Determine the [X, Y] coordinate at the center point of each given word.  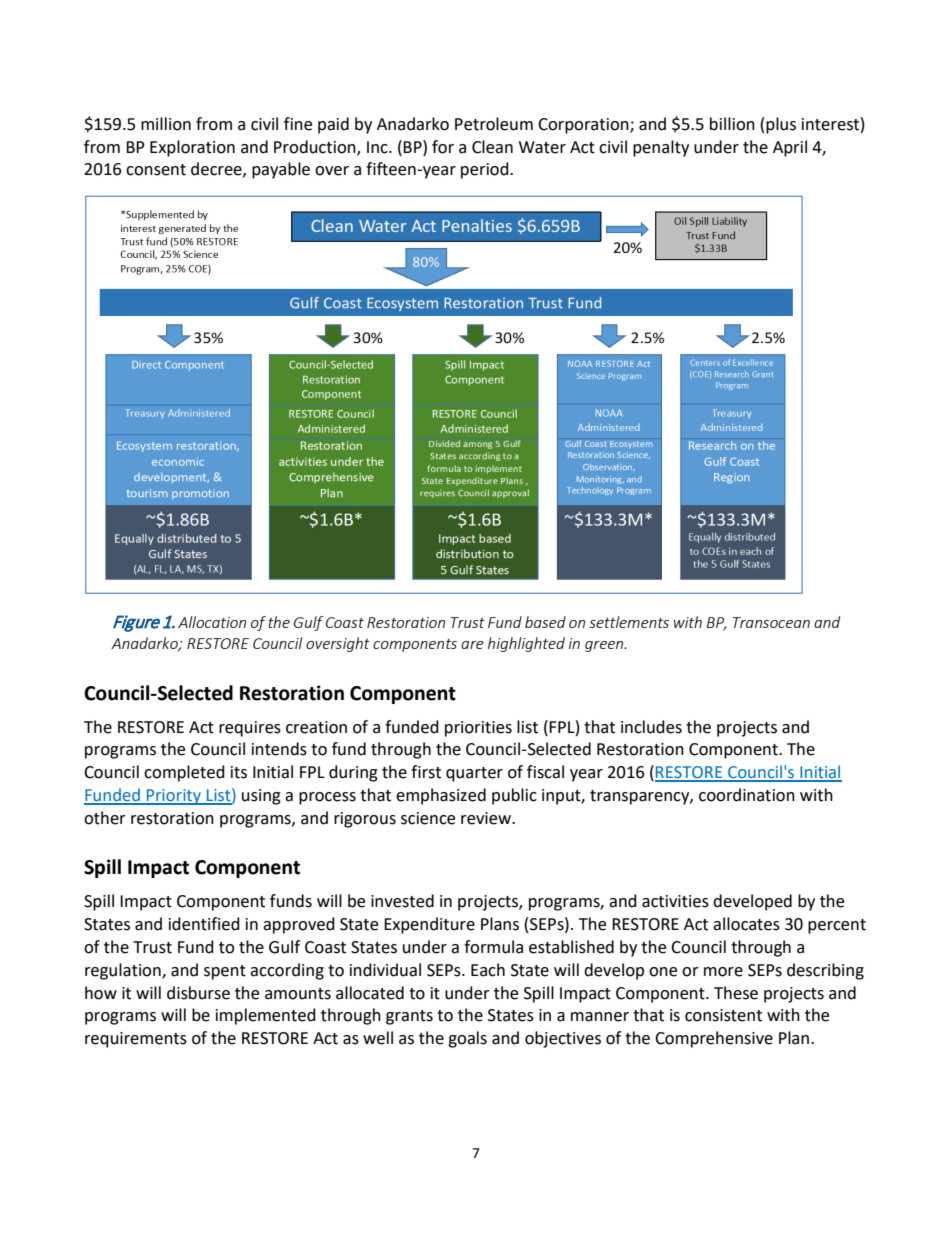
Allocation [212, 622]
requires [250, 729]
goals [467, 1039]
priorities [478, 729]
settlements [629, 622]
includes [651, 727]
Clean [492, 147]
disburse [198, 993]
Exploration [192, 148]
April [790, 148]
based [545, 622]
